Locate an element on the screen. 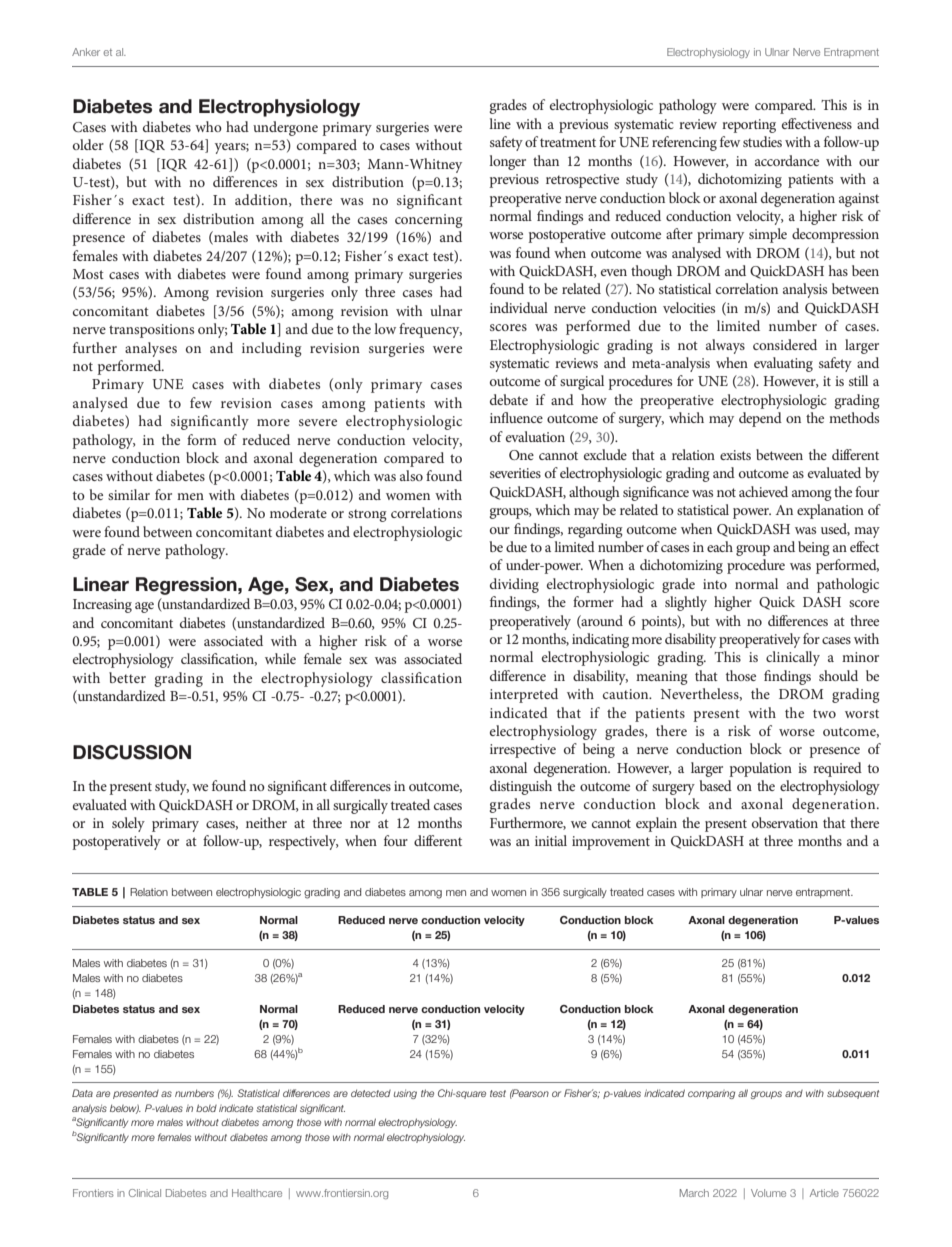  reporting is located at coordinates (749, 126).
